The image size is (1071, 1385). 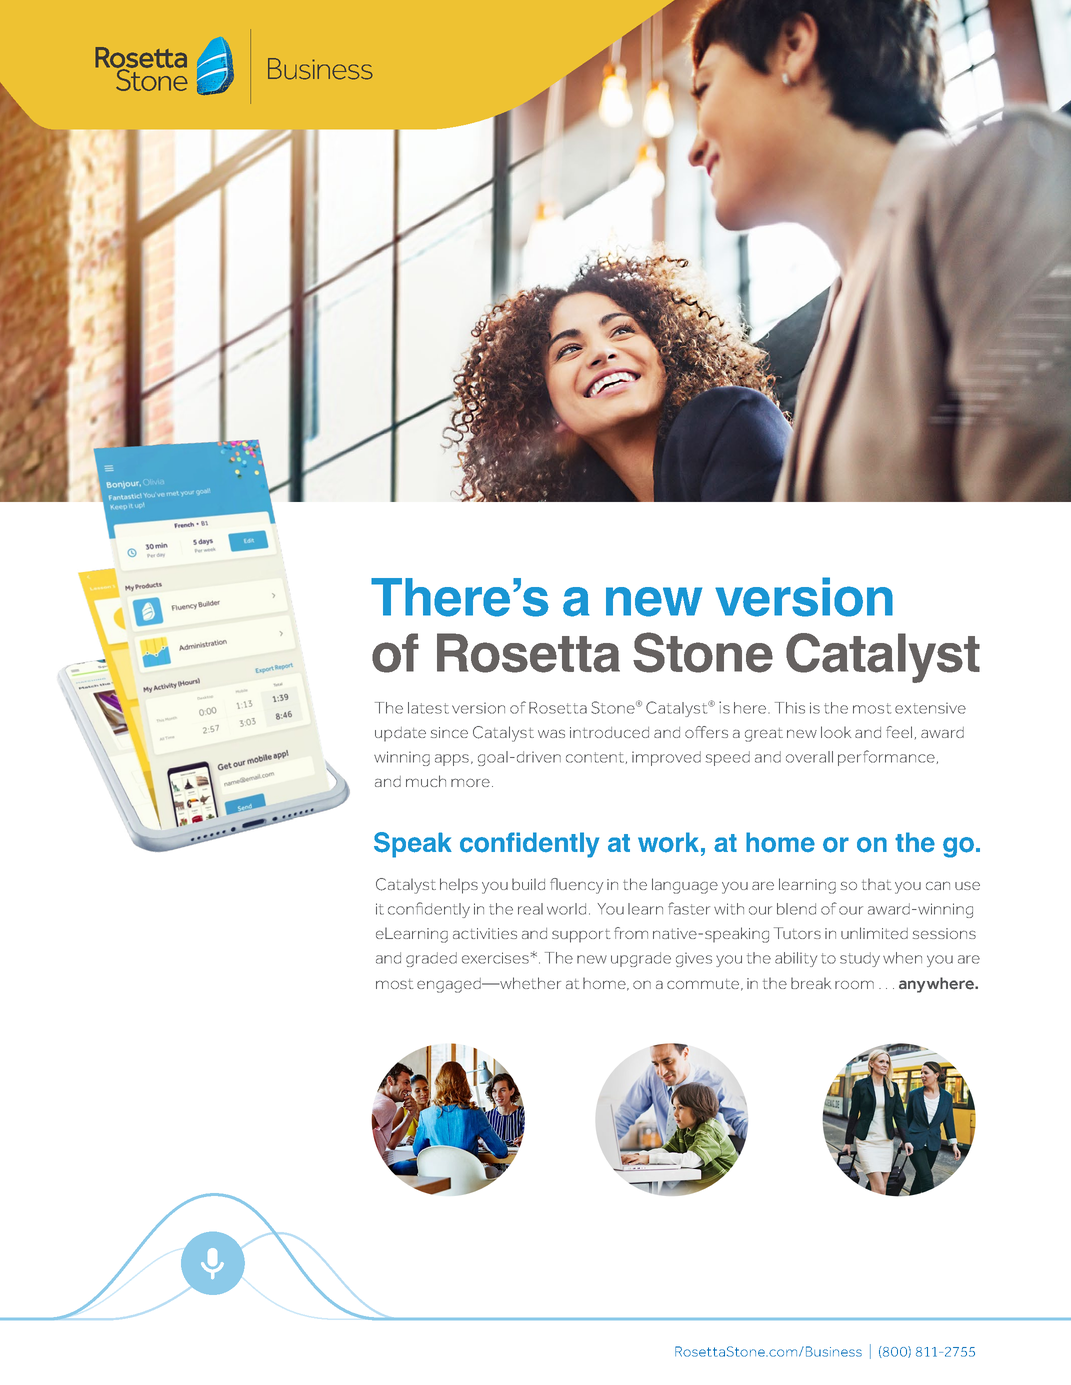 What do you see at coordinates (689, 908) in the screenshot?
I see `faster` at bounding box center [689, 908].
